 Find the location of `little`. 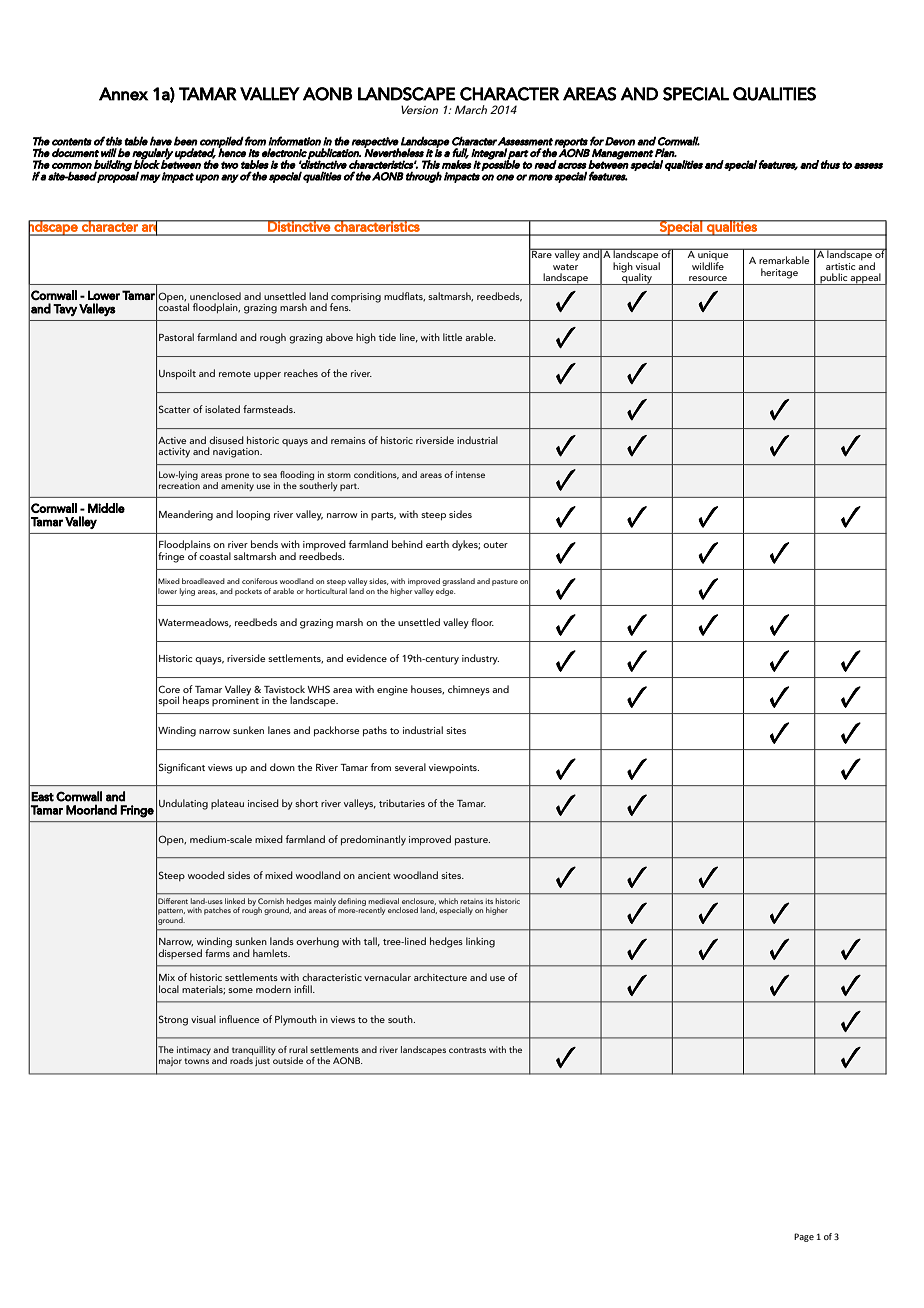

little is located at coordinates (452, 337).
